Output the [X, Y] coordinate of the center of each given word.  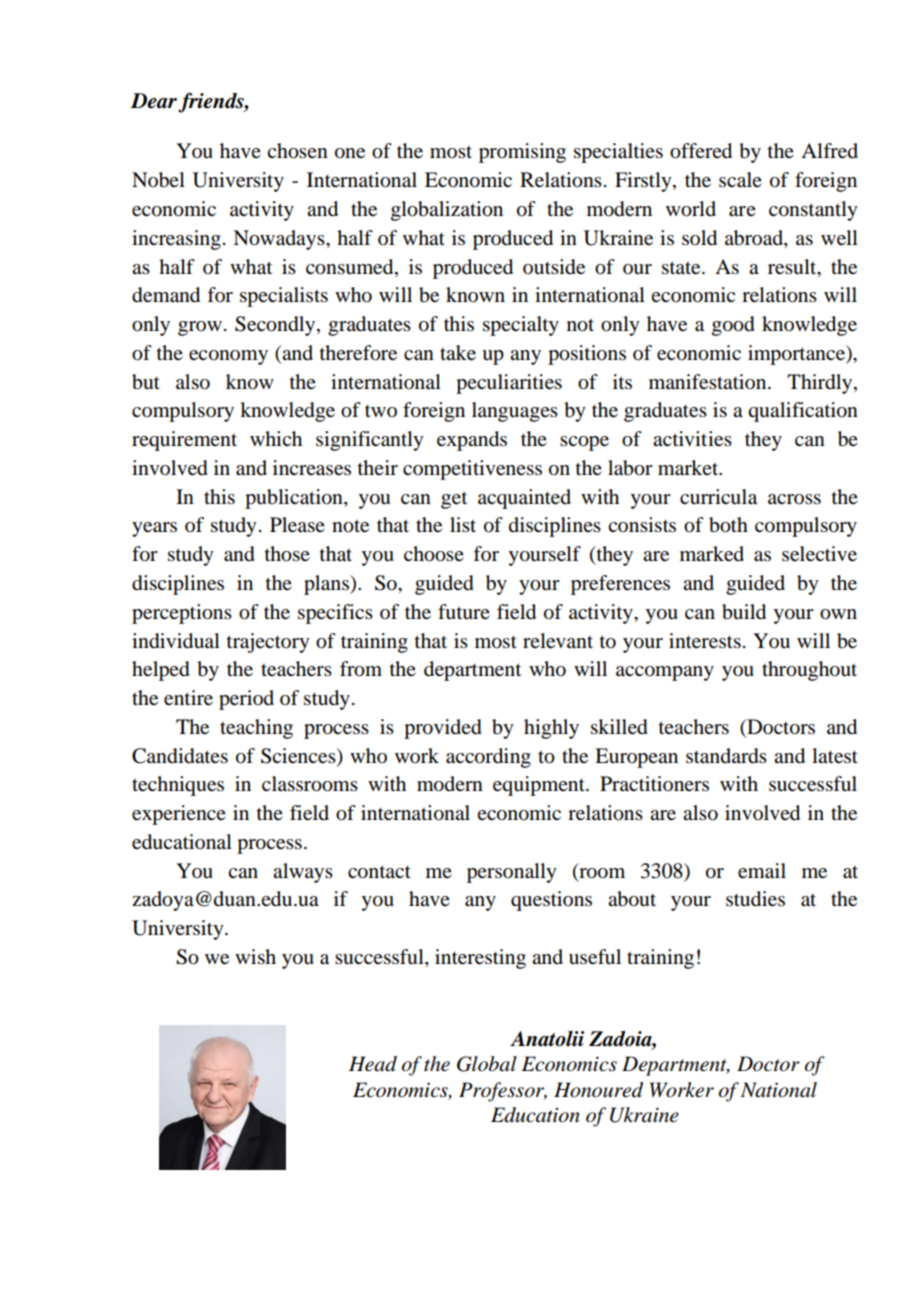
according [488, 758]
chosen [297, 151]
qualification [803, 412]
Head [373, 1064]
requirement [184, 441]
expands [472, 441]
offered [701, 151]
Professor [503, 1092]
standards [726, 756]
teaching [256, 729]
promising [522, 153]
